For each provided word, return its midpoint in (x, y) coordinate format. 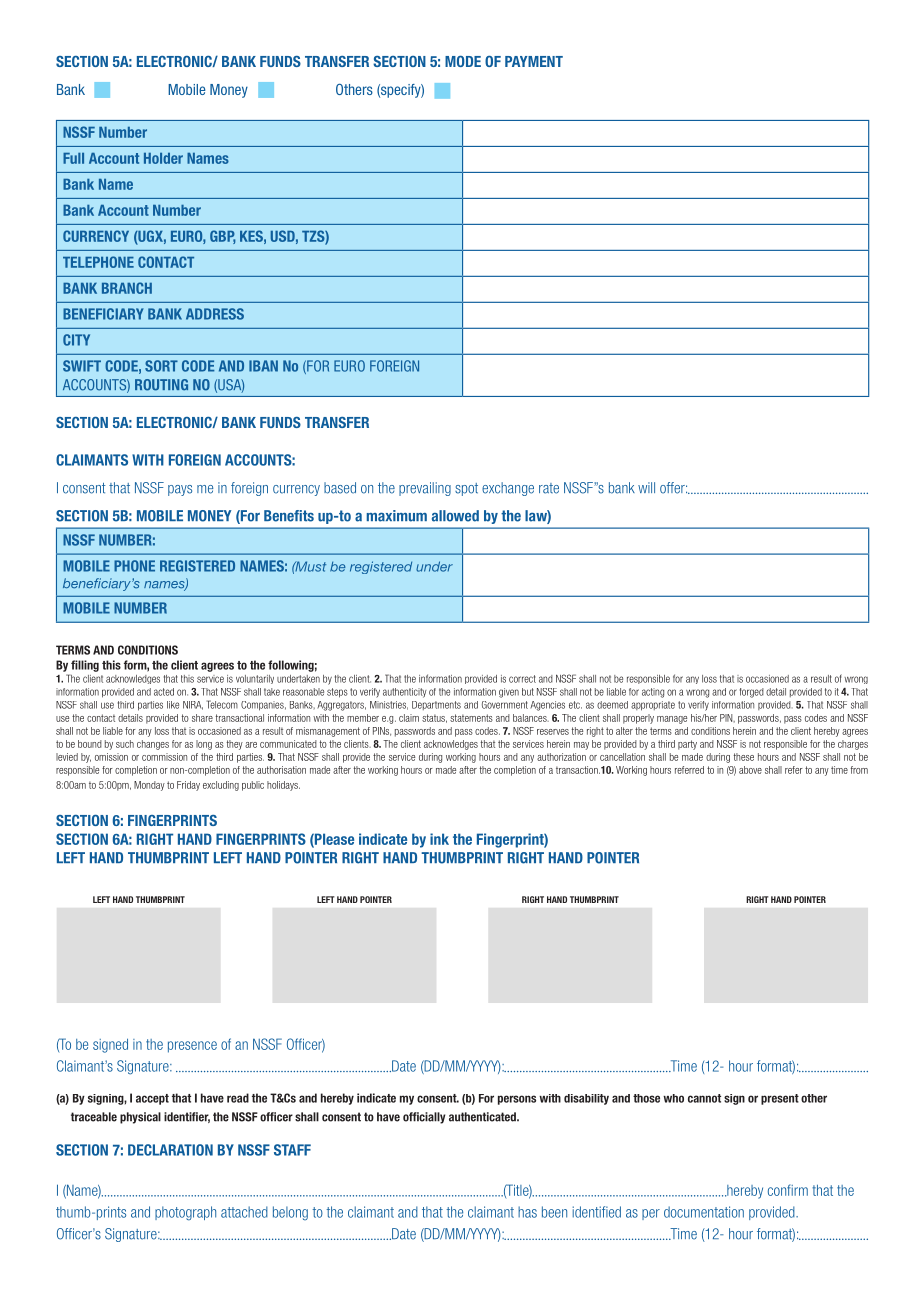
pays (180, 490)
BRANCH (127, 288)
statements (471, 718)
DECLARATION (170, 1150)
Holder (163, 158)
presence (192, 1047)
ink (439, 839)
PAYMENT (534, 61)
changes (153, 745)
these (744, 757)
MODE (463, 61)
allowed (455, 516)
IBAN (263, 366)
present (780, 1099)
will (646, 487)
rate (549, 488)
